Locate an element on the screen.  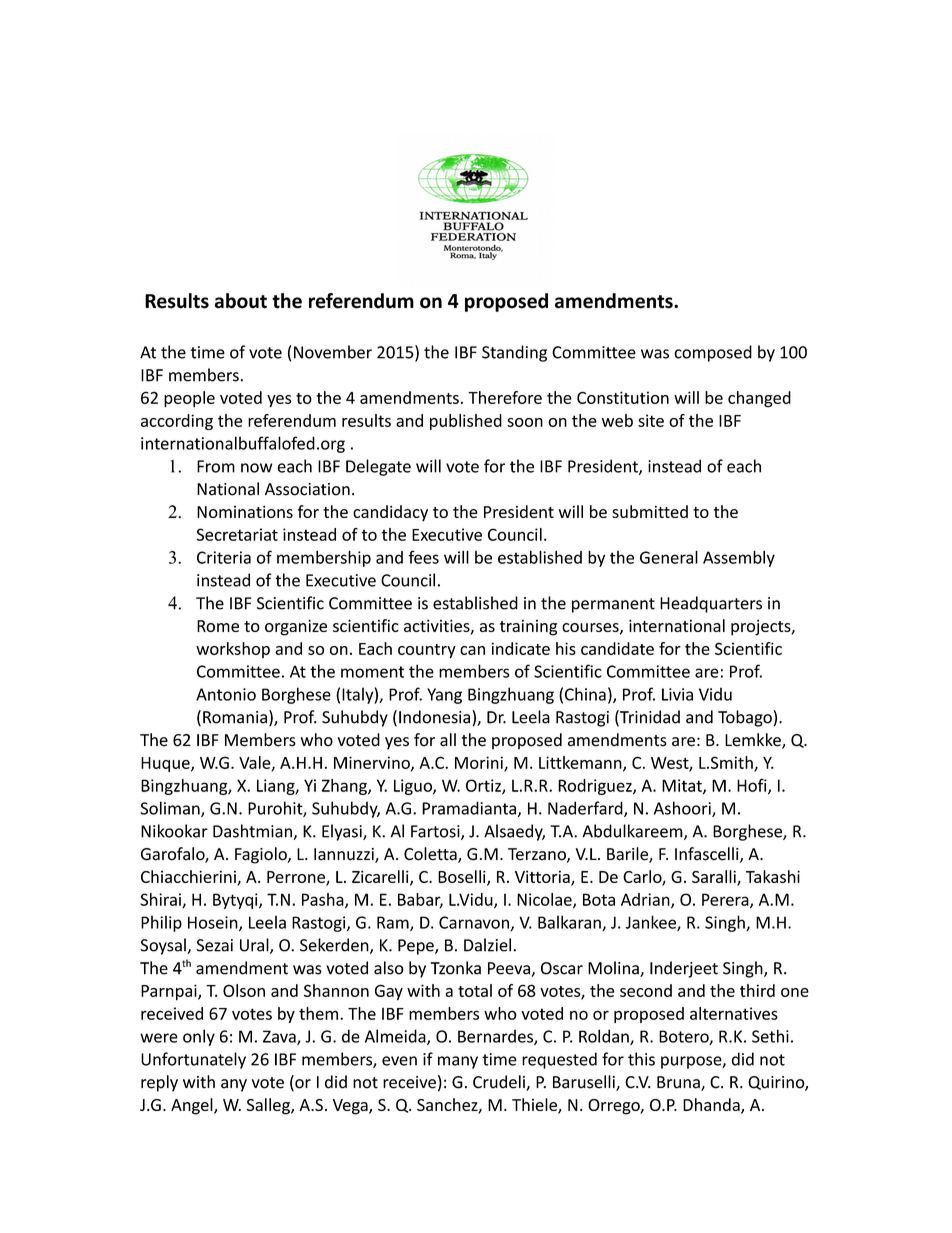
Yang is located at coordinates (444, 696).
